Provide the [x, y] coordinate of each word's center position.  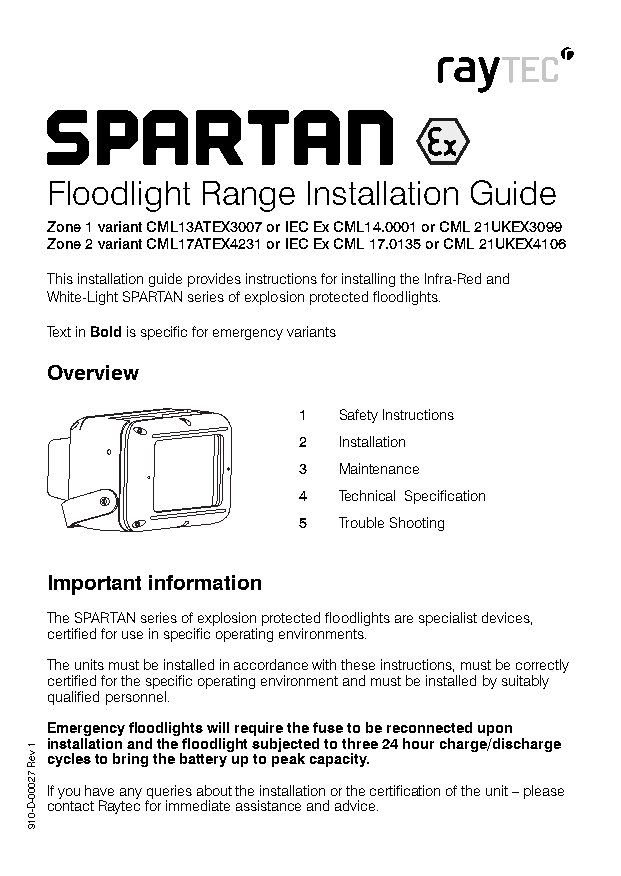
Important [95, 585]
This [60, 278]
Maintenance [379, 468]
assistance [268, 805]
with [324, 664]
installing [368, 280]
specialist [448, 619]
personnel [136, 696]
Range [249, 196]
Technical [367, 495]
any [131, 793]
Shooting [417, 524]
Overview [93, 372]
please [544, 792]
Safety [359, 416]
